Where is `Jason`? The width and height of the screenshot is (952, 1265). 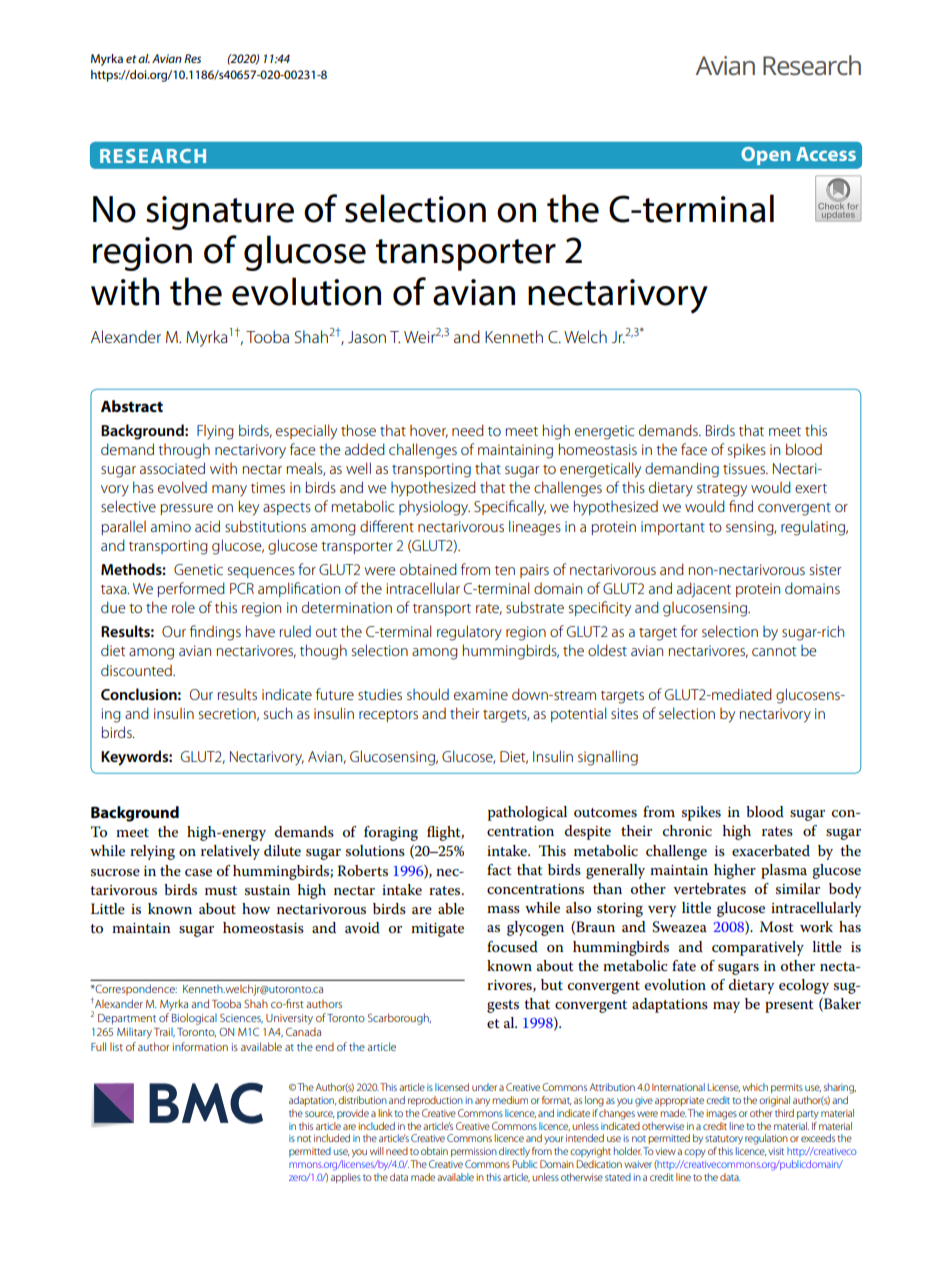
Jason is located at coordinates (367, 337).
